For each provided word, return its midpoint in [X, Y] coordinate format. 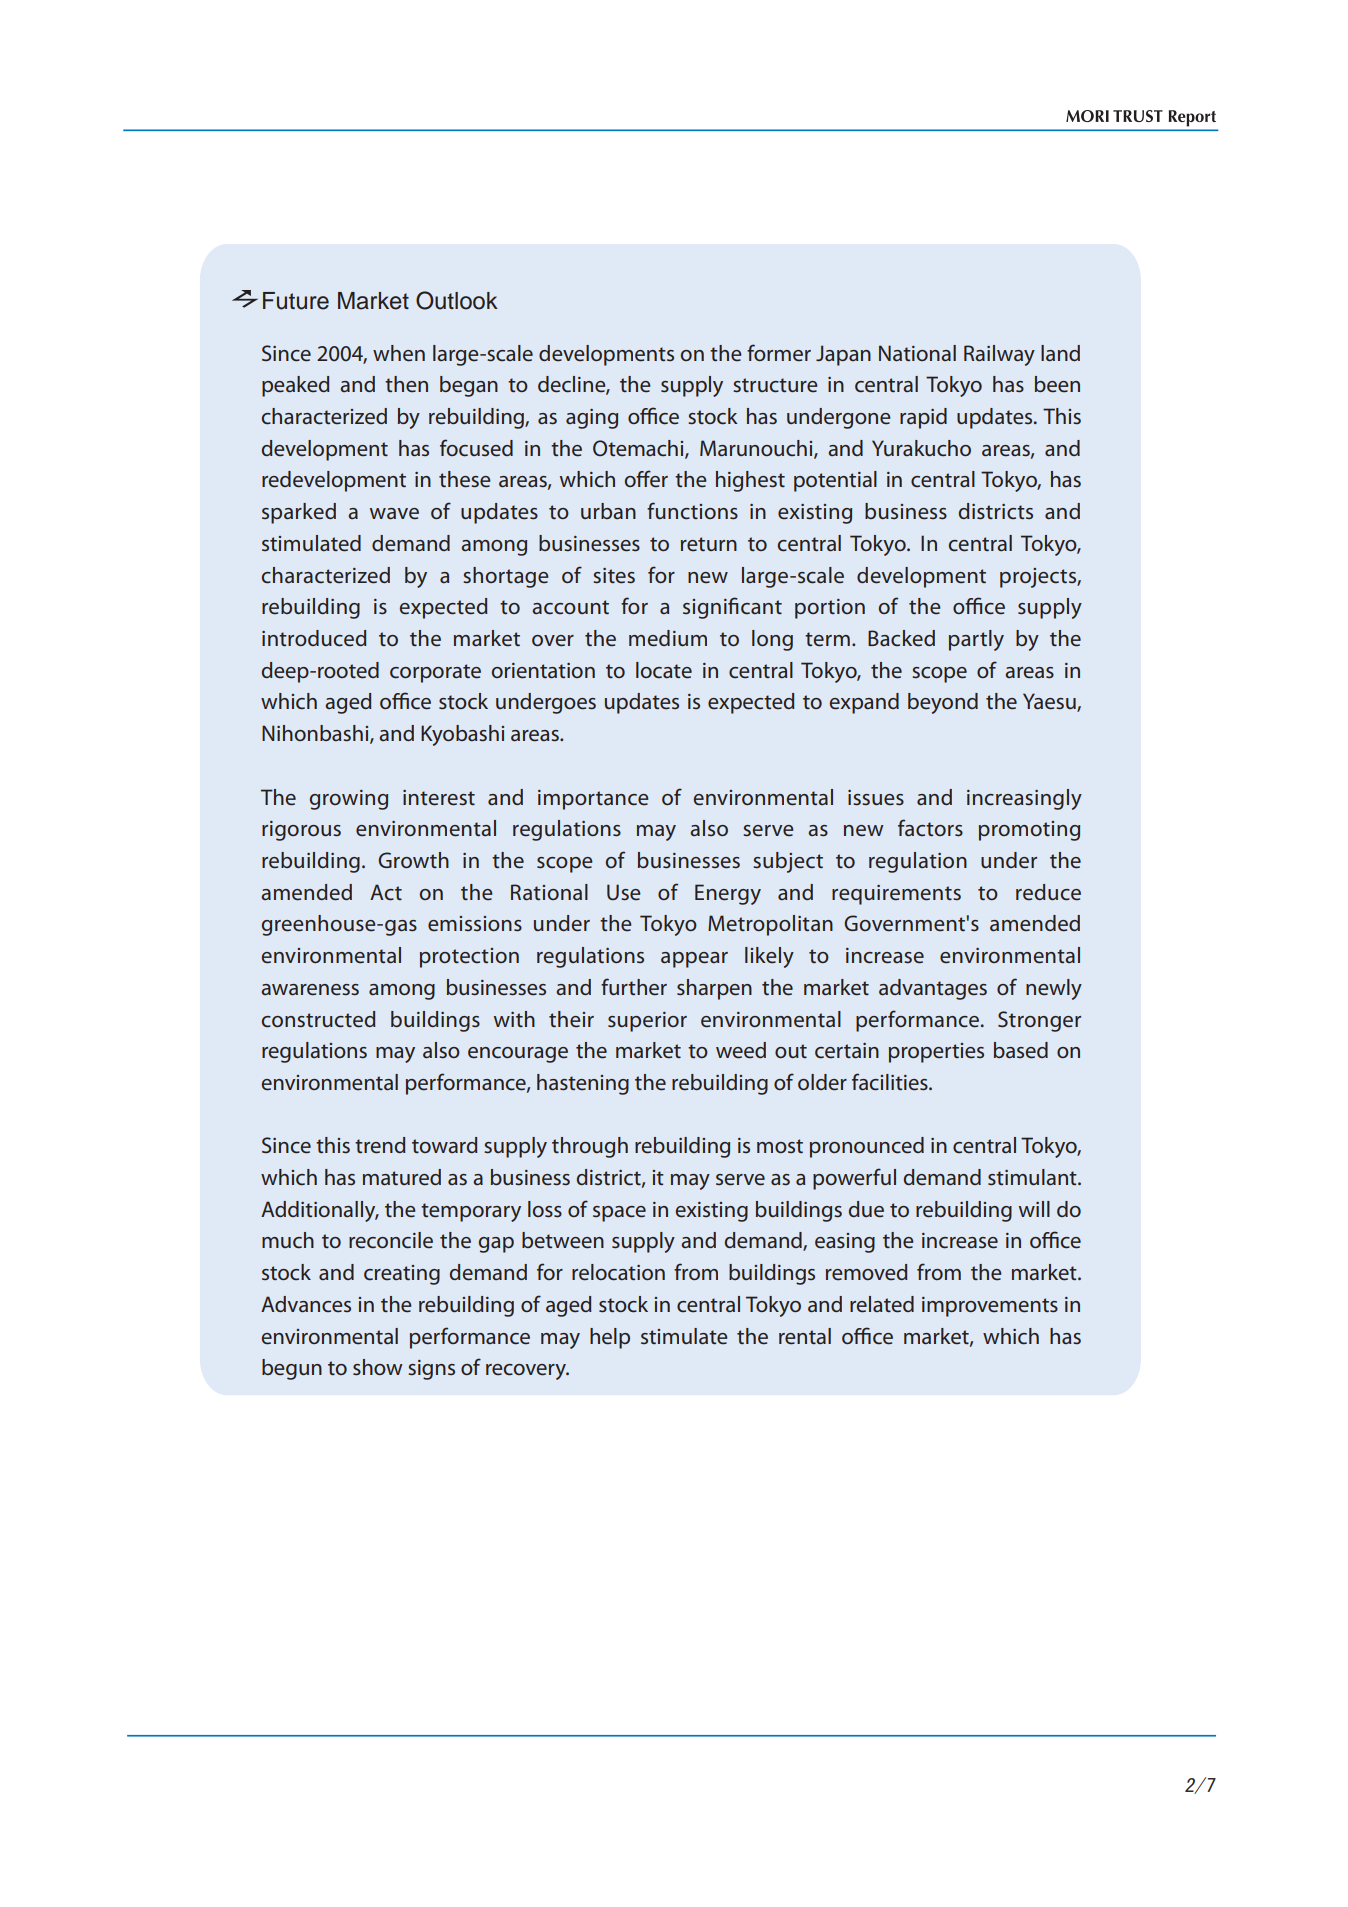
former [779, 353]
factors [930, 828]
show [377, 1367]
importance [593, 800]
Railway [999, 355]
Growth [413, 860]
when [399, 353]
